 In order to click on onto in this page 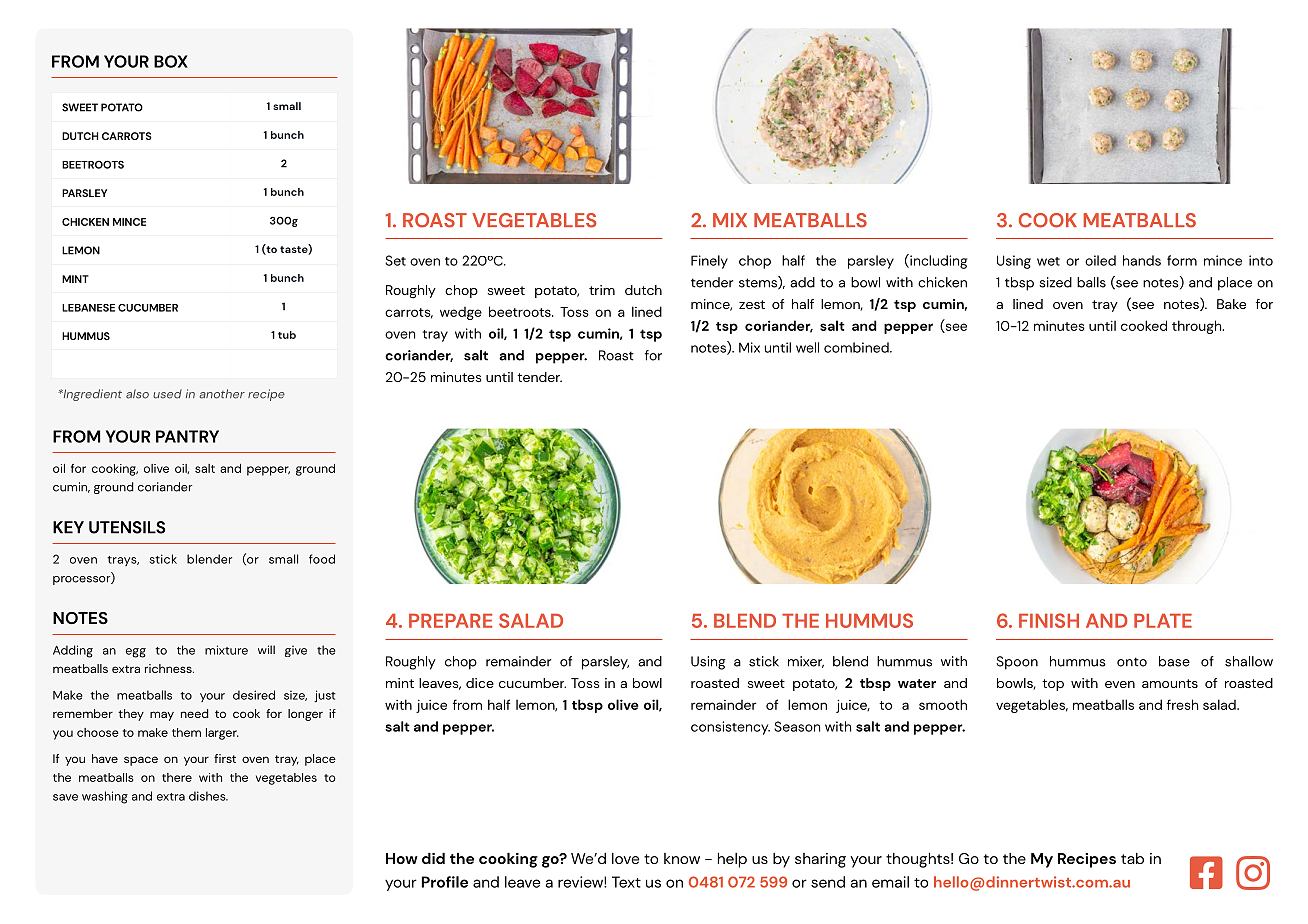, I will do `click(1132, 662)`.
